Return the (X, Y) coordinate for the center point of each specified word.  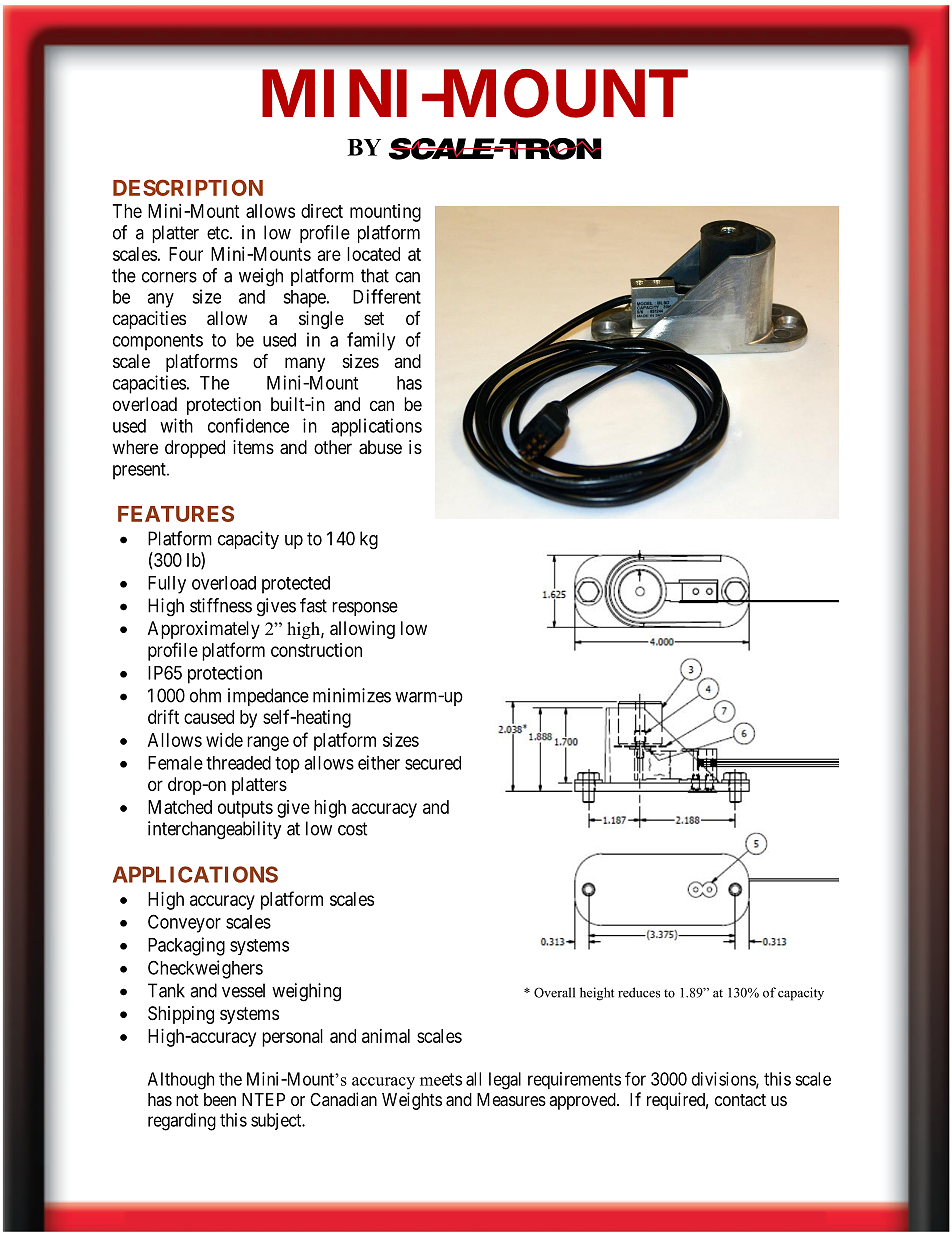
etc (218, 233)
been (220, 1099)
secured (433, 763)
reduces (639, 992)
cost (353, 829)
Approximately (204, 630)
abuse (380, 447)
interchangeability (215, 830)
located (373, 254)
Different (387, 296)
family (371, 341)
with (176, 425)
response (365, 609)
